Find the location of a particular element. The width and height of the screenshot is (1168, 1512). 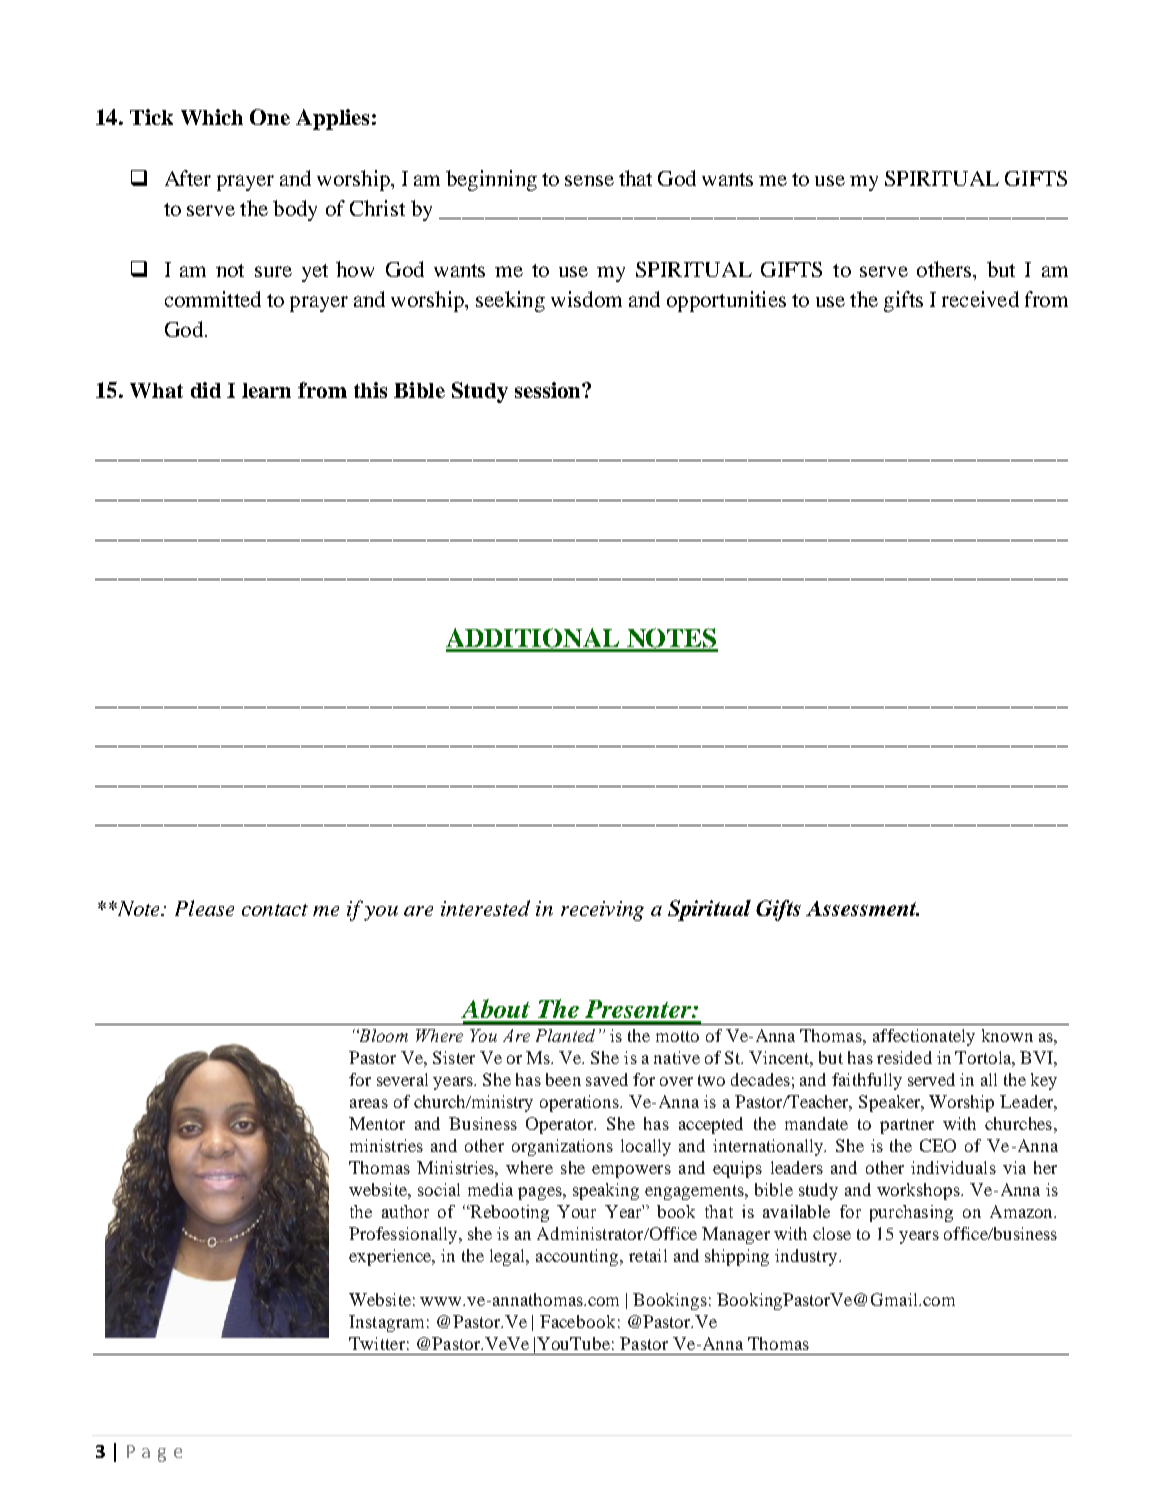

session is located at coordinates (549, 390).
